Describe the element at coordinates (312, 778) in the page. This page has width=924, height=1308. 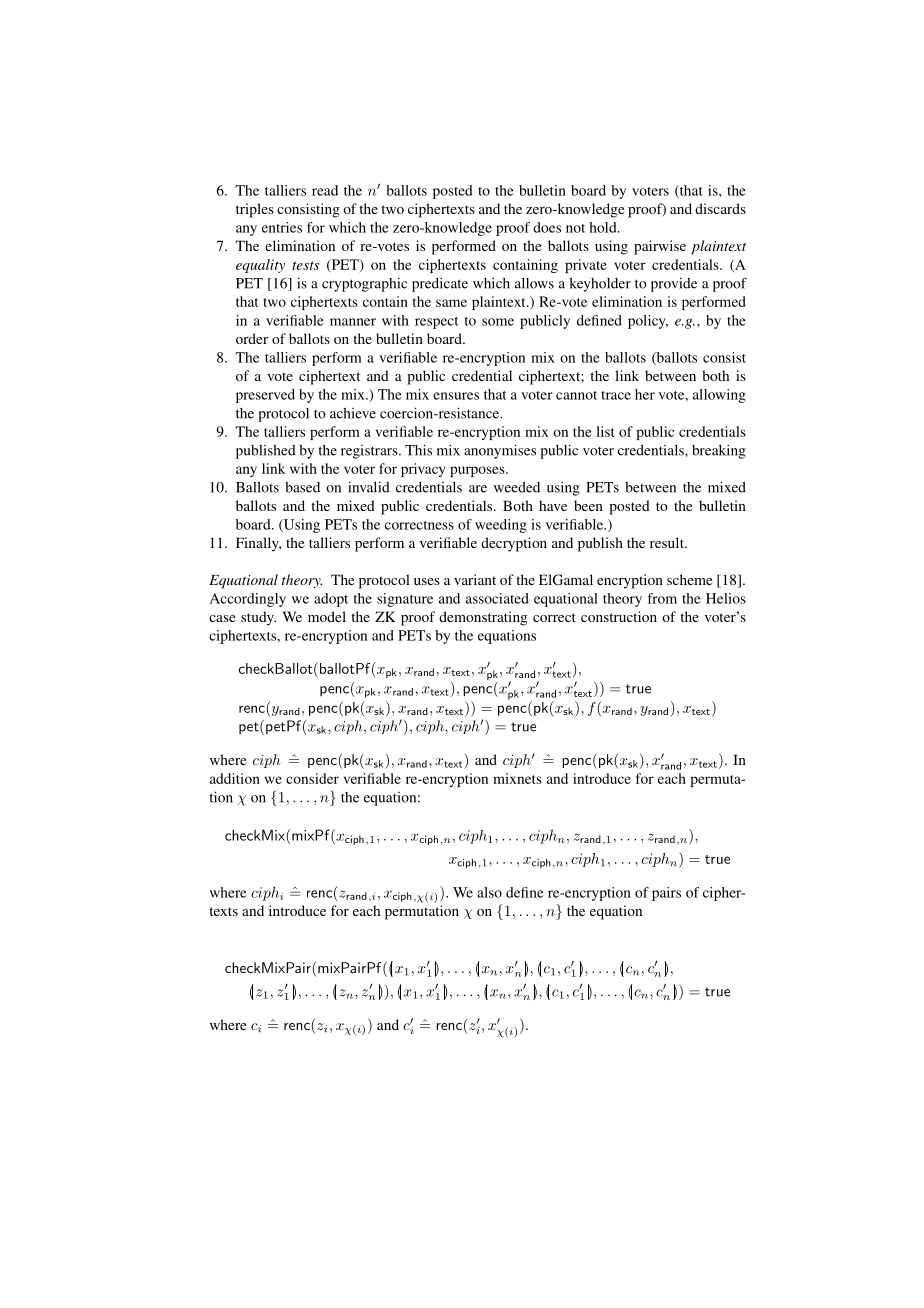
I see `consider` at that location.
